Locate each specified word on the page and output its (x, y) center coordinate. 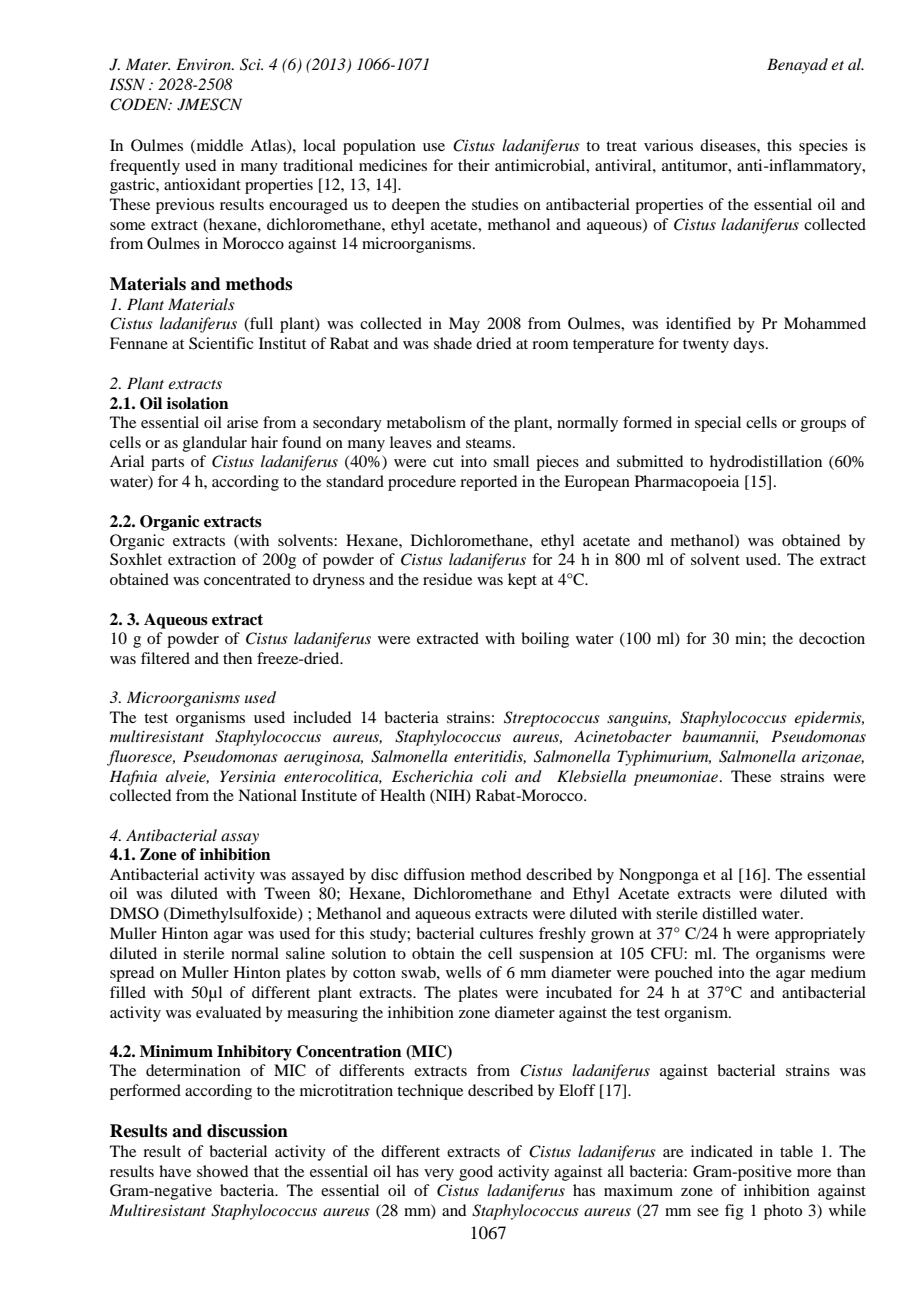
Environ (204, 64)
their (474, 165)
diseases (729, 145)
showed (222, 1171)
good (476, 1173)
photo (783, 1212)
